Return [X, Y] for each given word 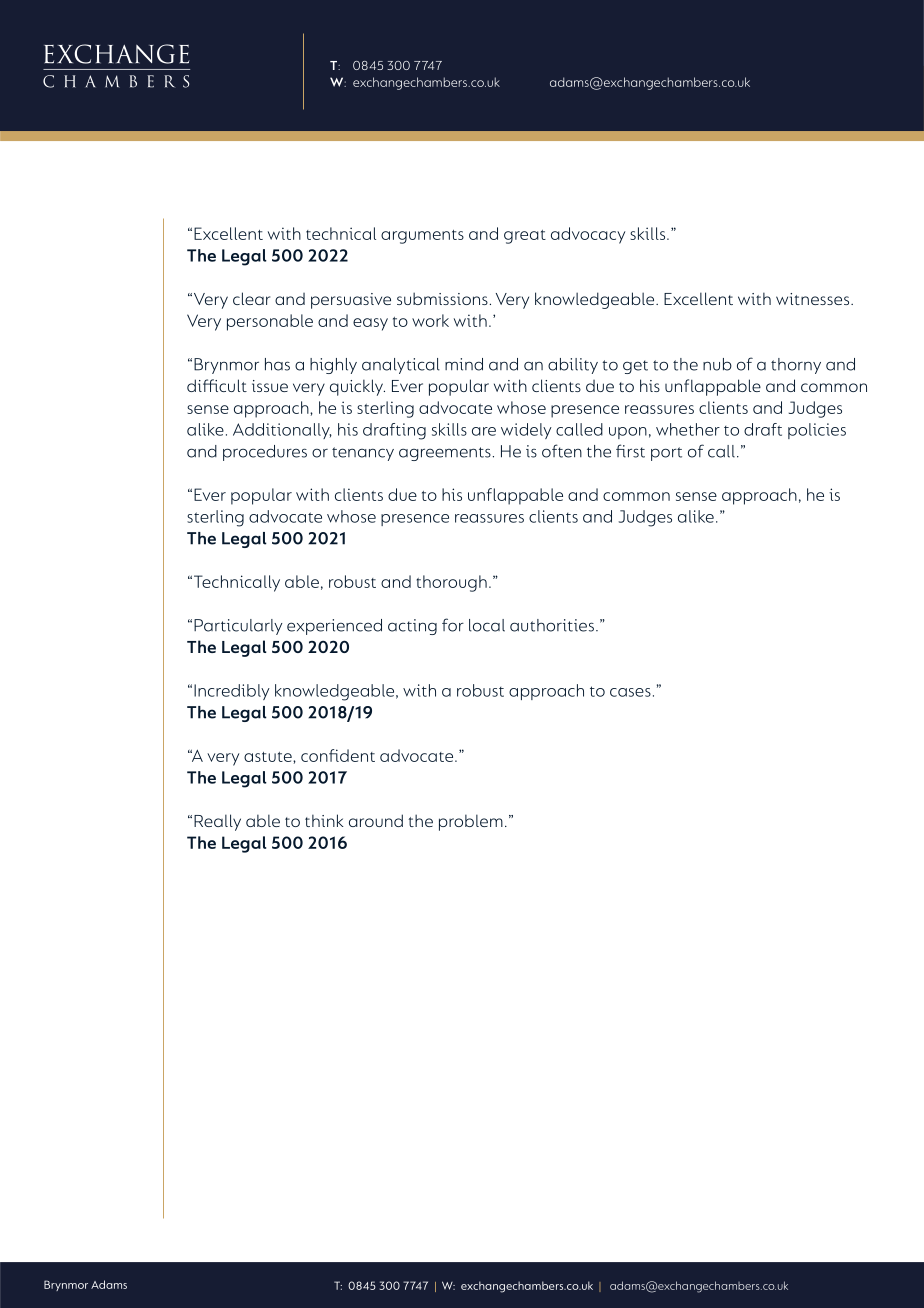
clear [251, 298]
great [525, 237]
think [324, 820]
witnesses [814, 299]
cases [630, 692]
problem [471, 822]
